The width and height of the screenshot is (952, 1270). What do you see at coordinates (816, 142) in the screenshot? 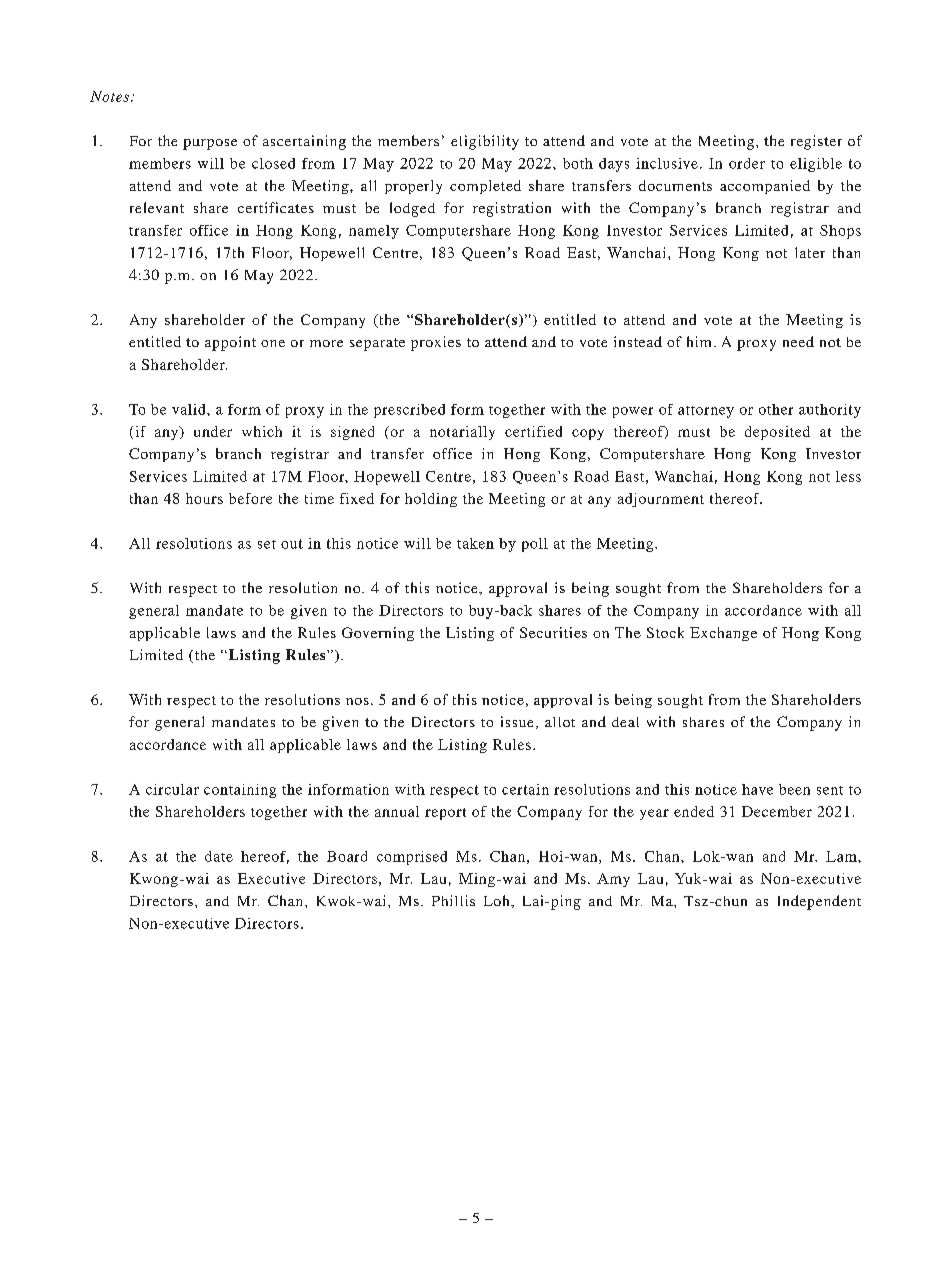
I see `register` at bounding box center [816, 142].
